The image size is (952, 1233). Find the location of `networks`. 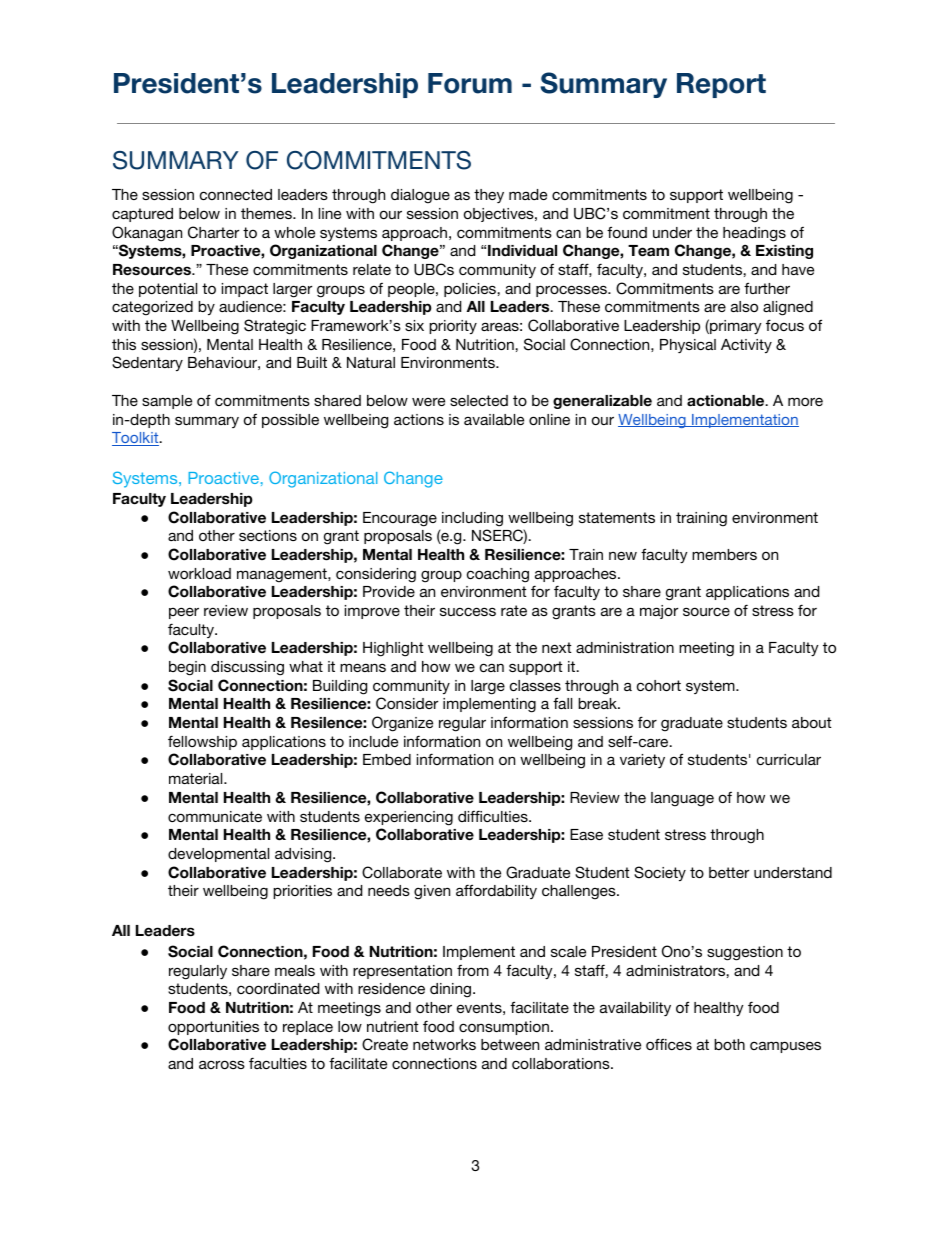

networks is located at coordinates (444, 1044).
